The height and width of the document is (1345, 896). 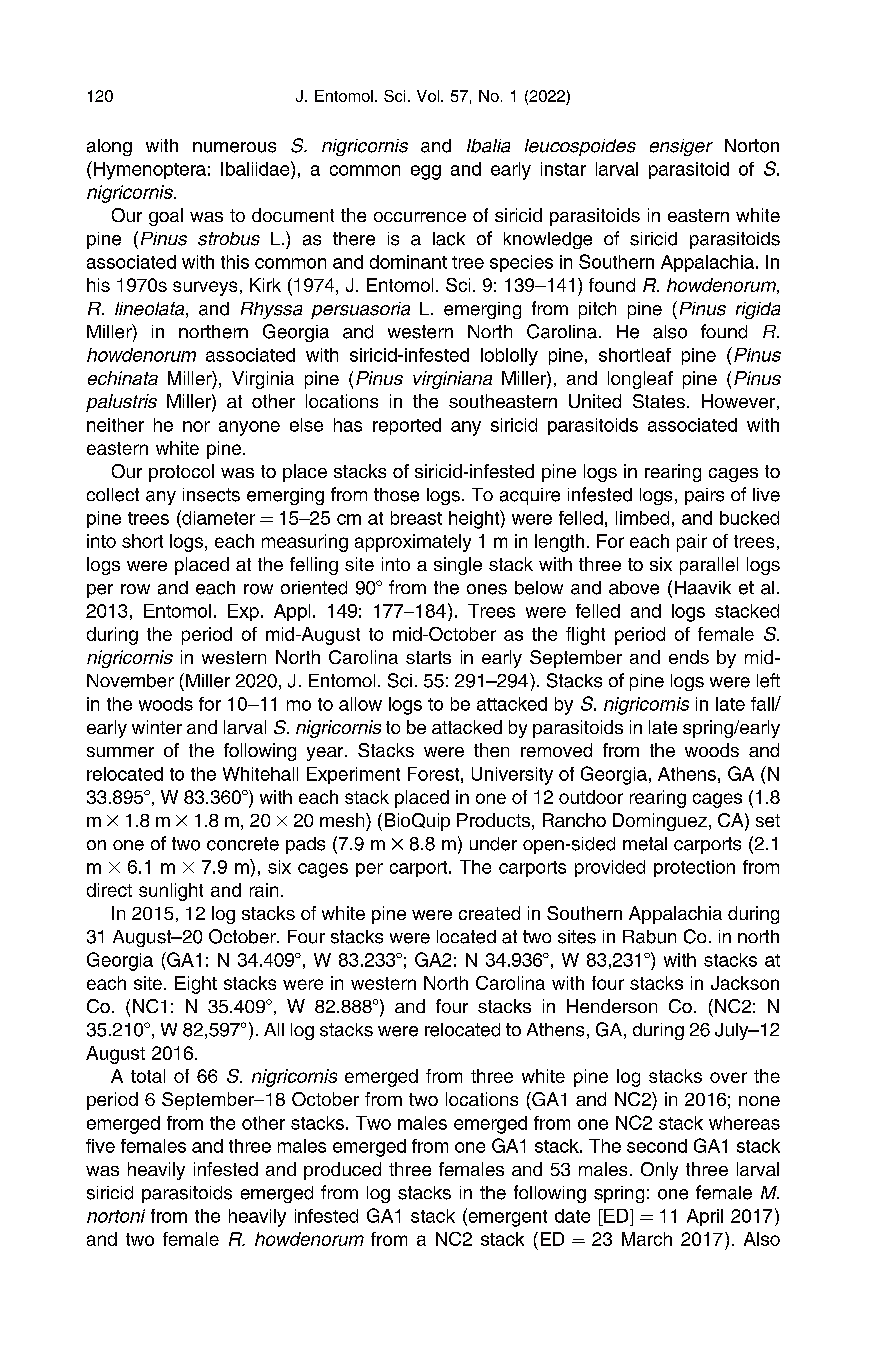 I want to click on instar, so click(x=563, y=169).
